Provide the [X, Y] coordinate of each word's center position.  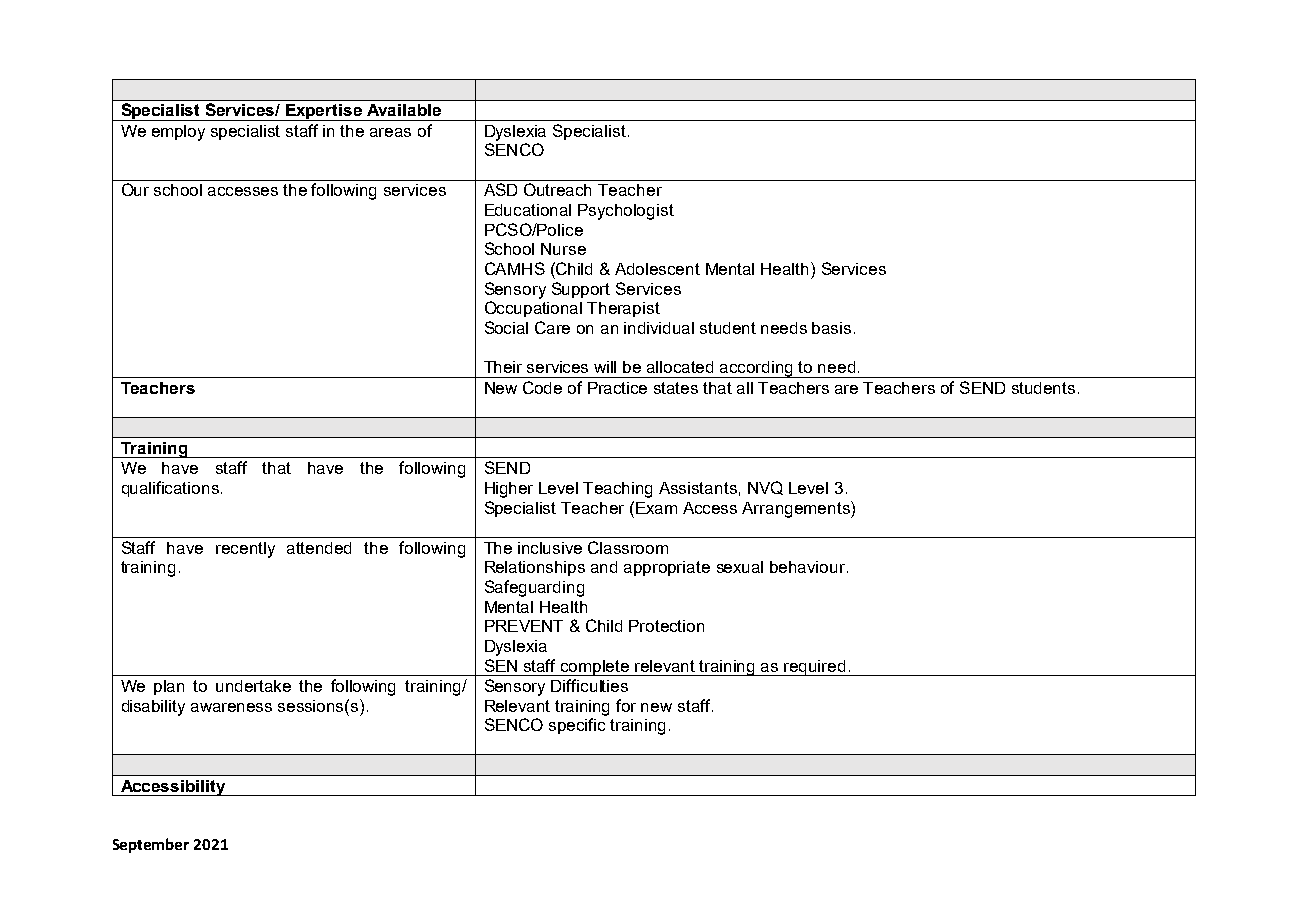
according [756, 369]
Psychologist [626, 212]
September [151, 845]
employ [178, 133]
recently [245, 550]
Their [503, 367]
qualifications [170, 489]
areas [390, 132]
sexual [740, 567]
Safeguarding [534, 588]
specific [577, 726]
